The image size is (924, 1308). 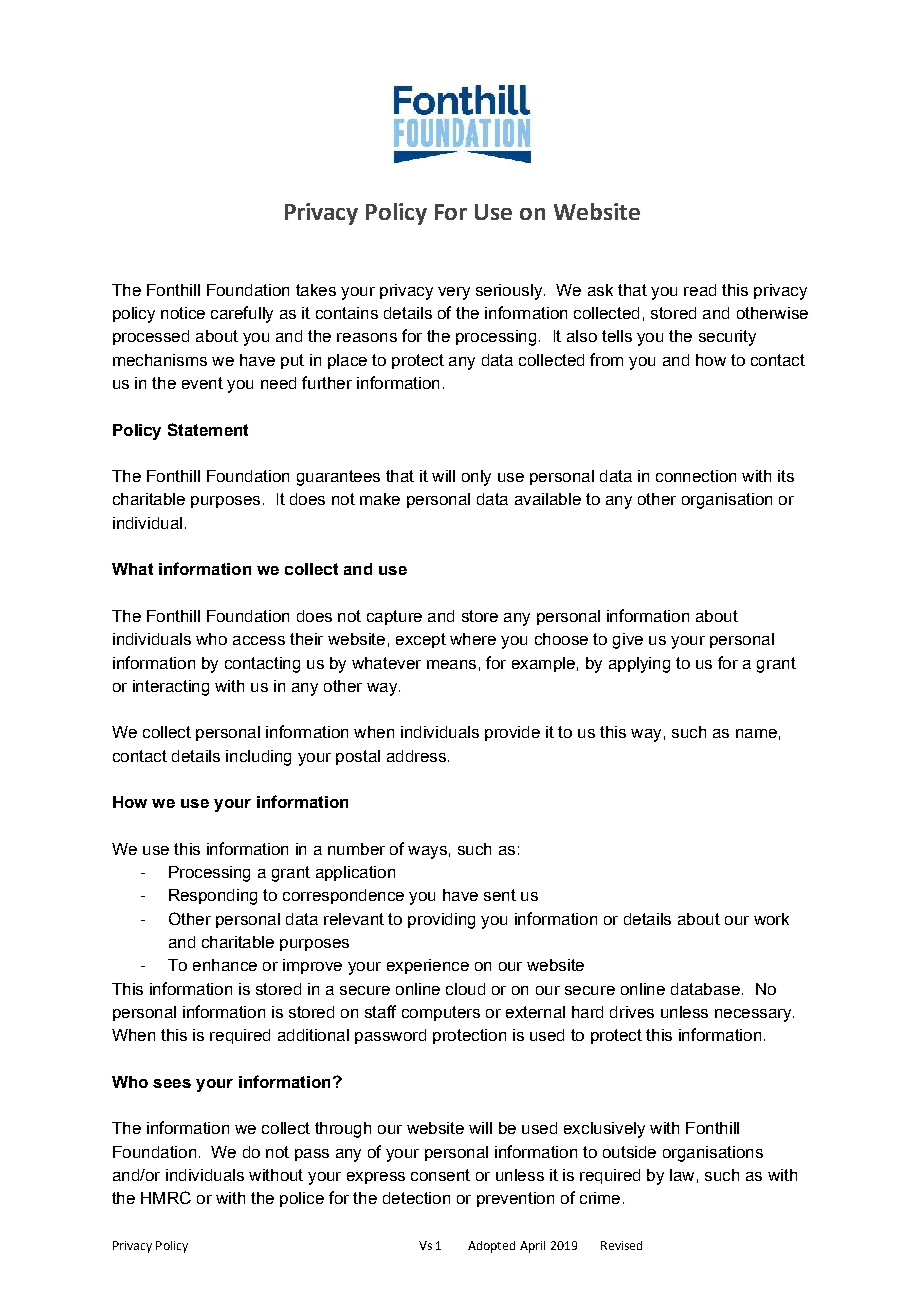 What do you see at coordinates (213, 897) in the screenshot?
I see `Responding` at bounding box center [213, 897].
